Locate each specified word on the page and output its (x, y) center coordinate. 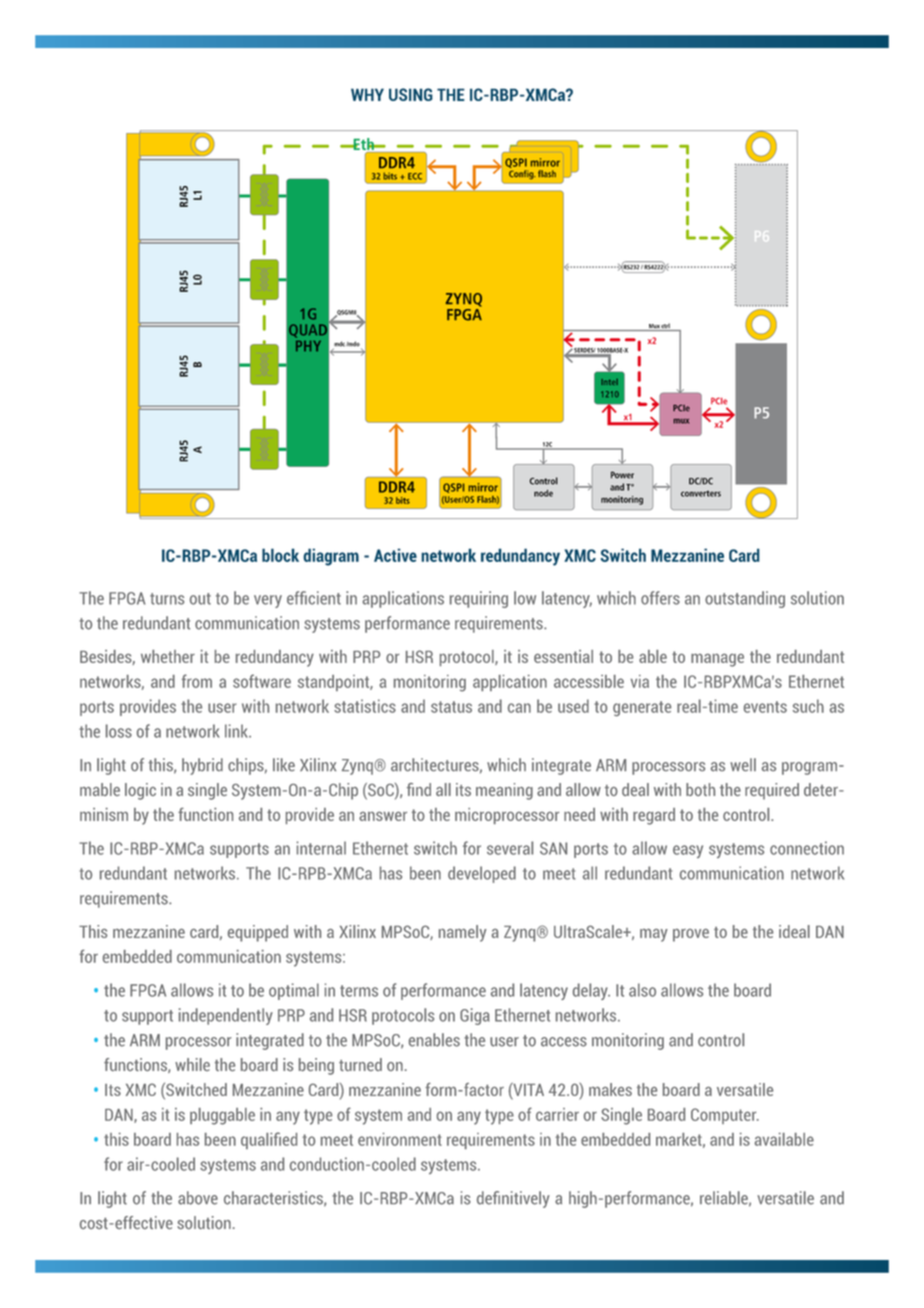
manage (717, 660)
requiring (479, 599)
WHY (367, 94)
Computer (725, 1116)
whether (168, 656)
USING (411, 94)
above (198, 1198)
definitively (513, 1199)
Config (522, 174)
